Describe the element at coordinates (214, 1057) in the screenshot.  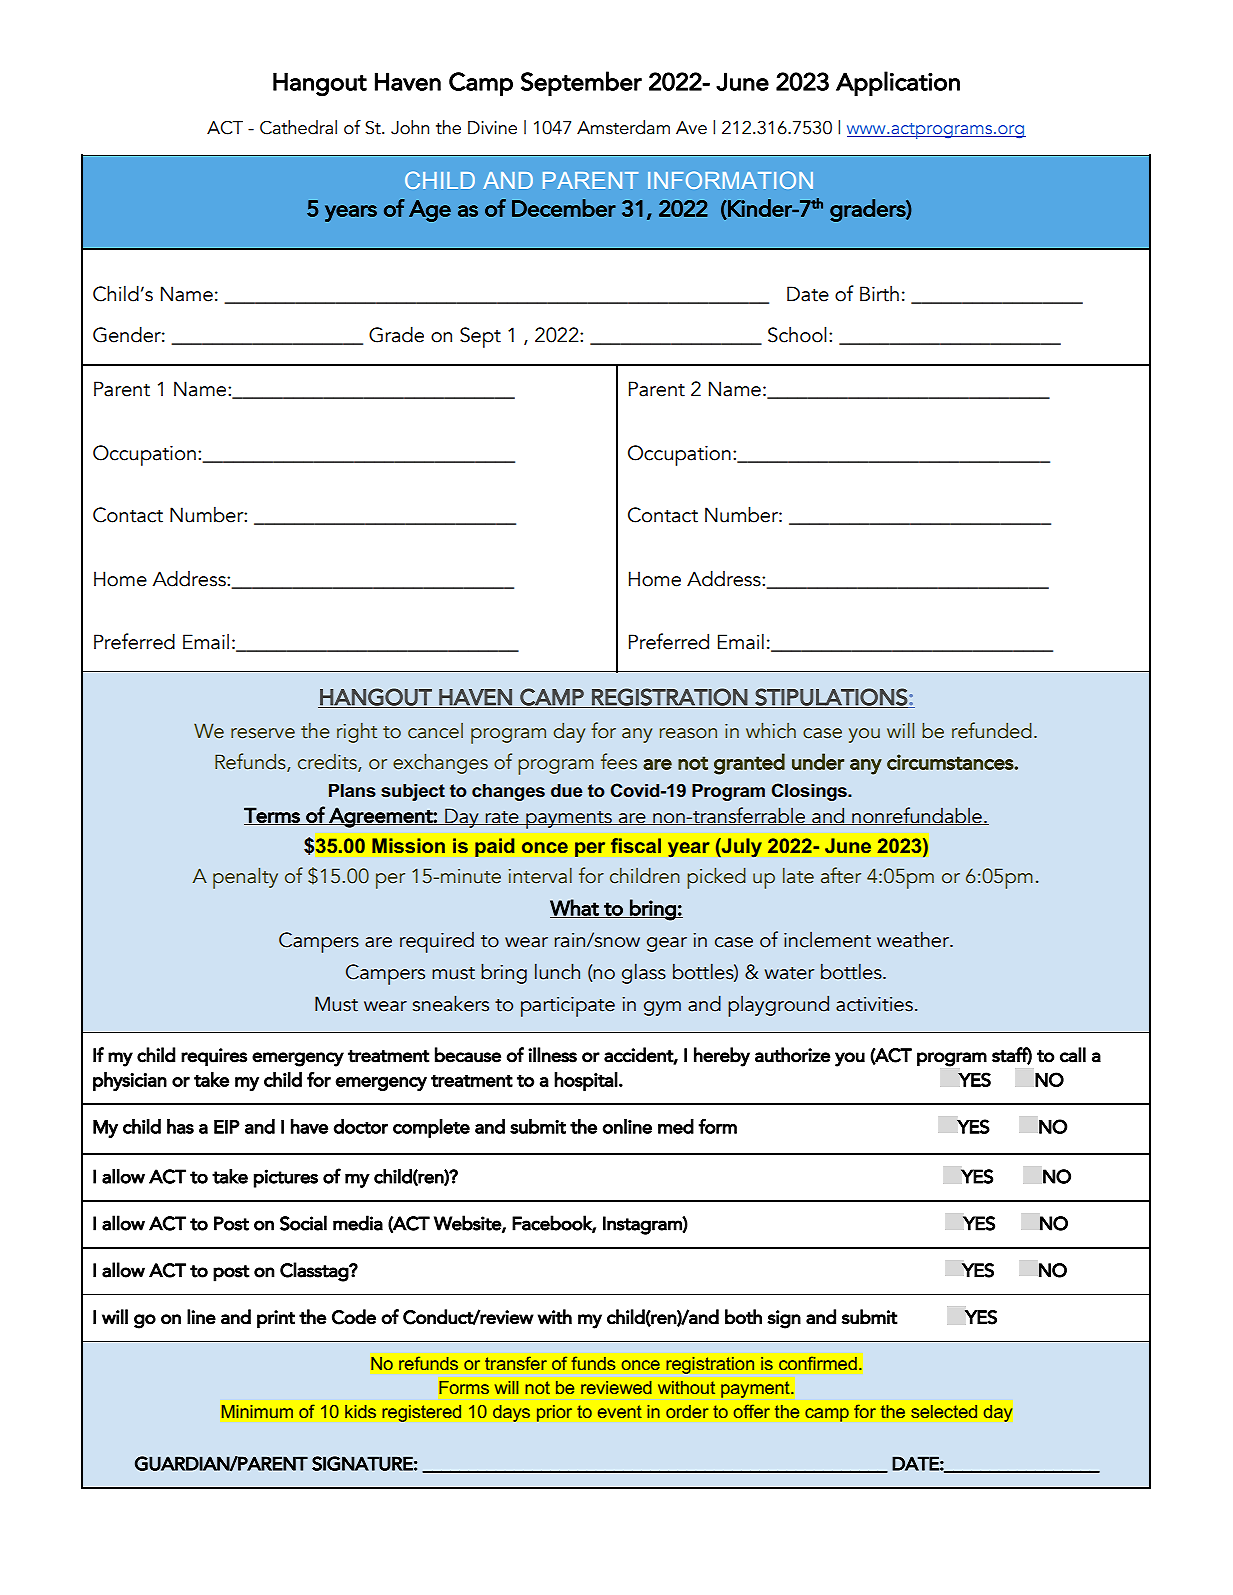
I see `requires` at that location.
